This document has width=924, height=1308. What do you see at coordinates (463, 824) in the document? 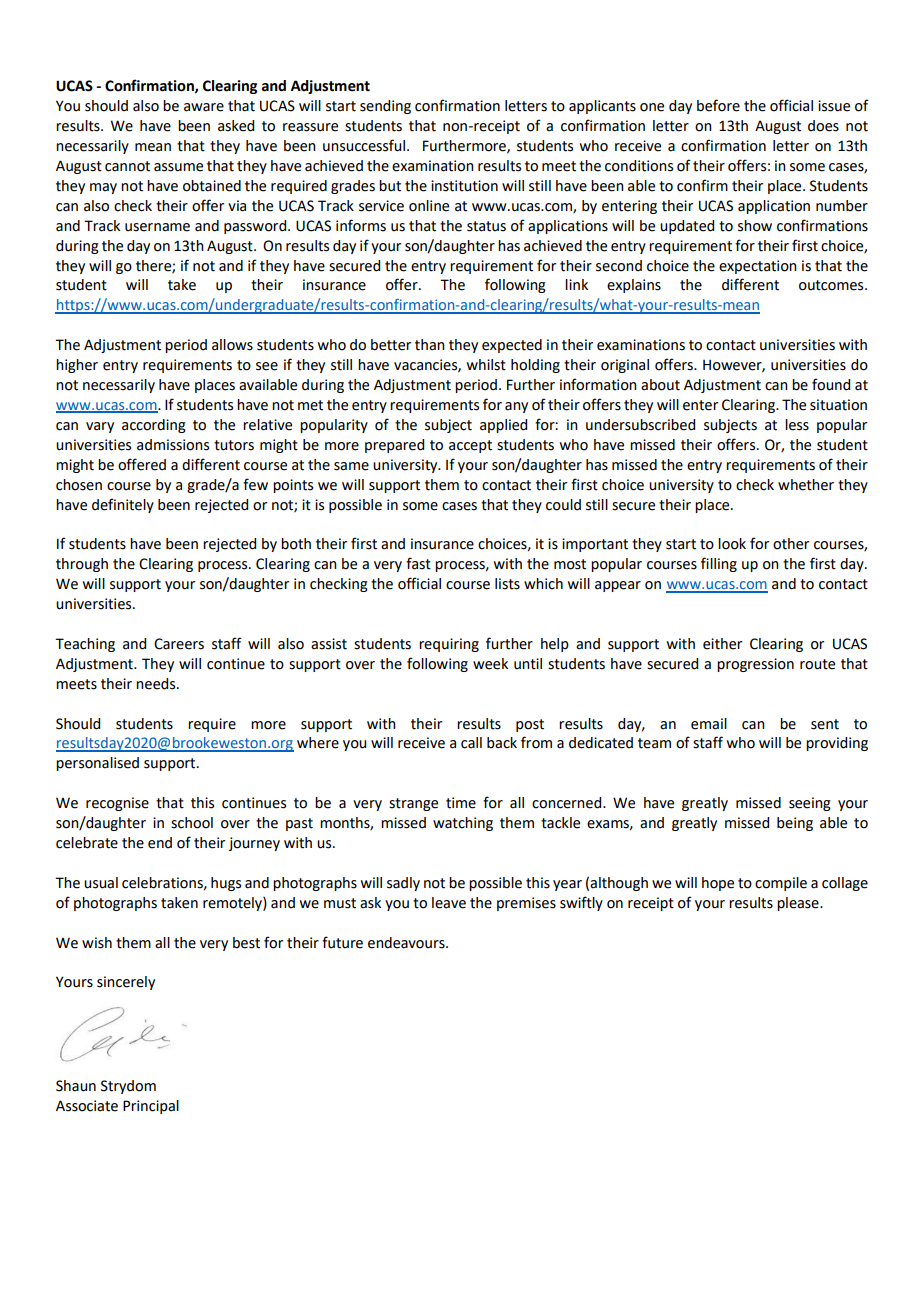
I see `watching` at bounding box center [463, 824].
